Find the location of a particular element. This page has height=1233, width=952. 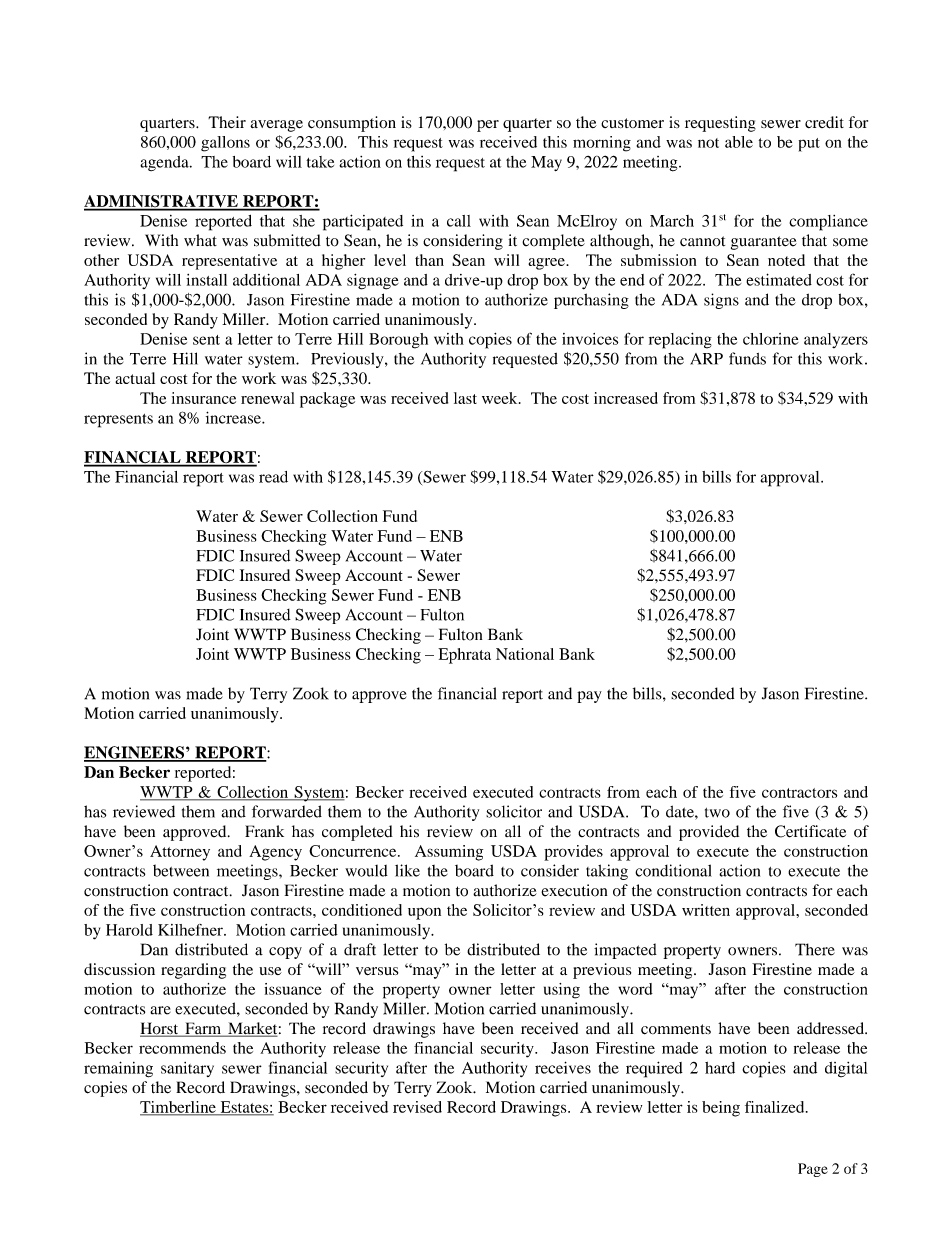

ARP is located at coordinates (706, 359).
